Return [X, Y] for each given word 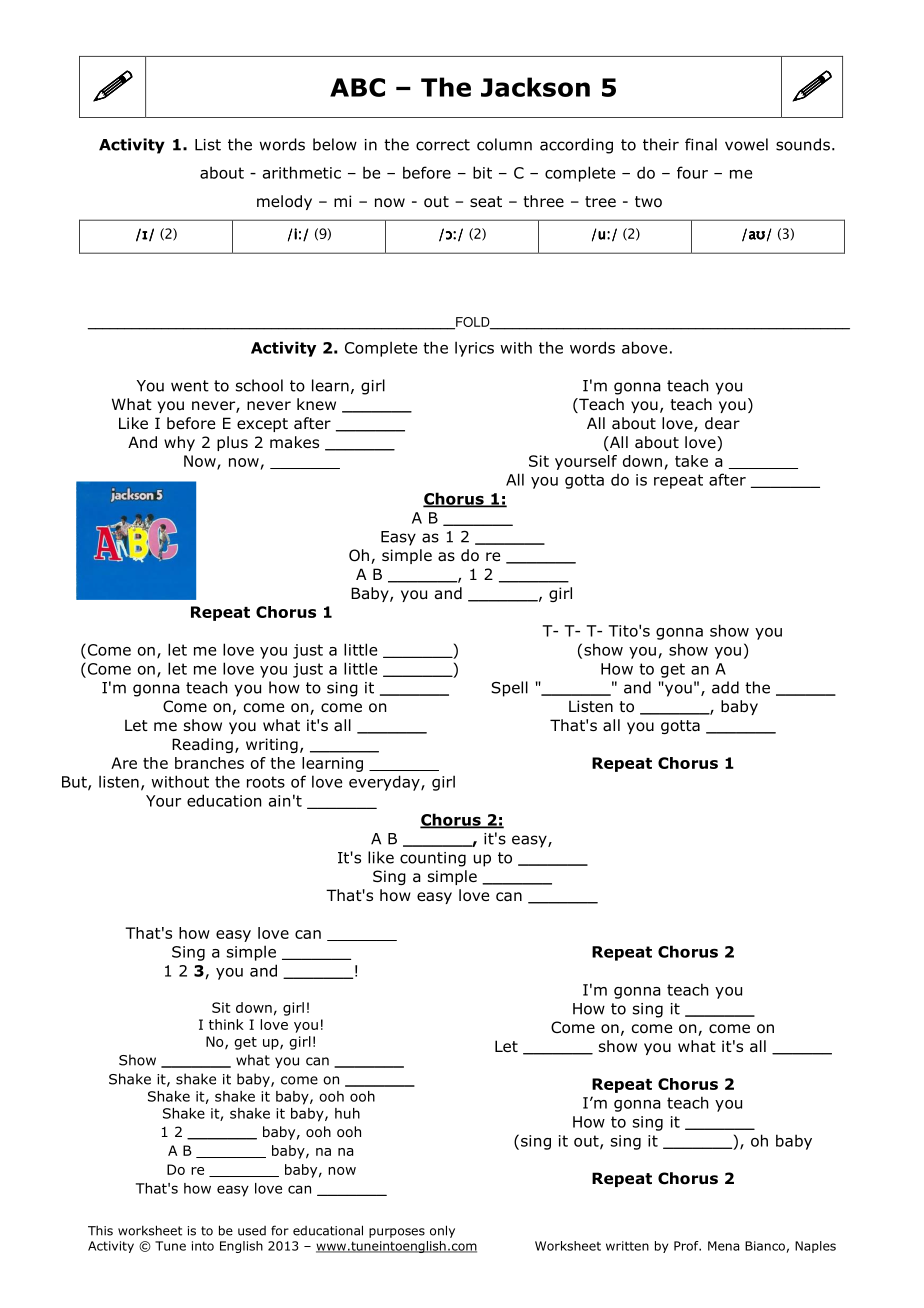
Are [124, 763]
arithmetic [302, 172]
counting [433, 859]
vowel [746, 144]
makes [294, 442]
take [691, 461]
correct [443, 145]
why [179, 443]
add [725, 687]
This [100, 1231]
